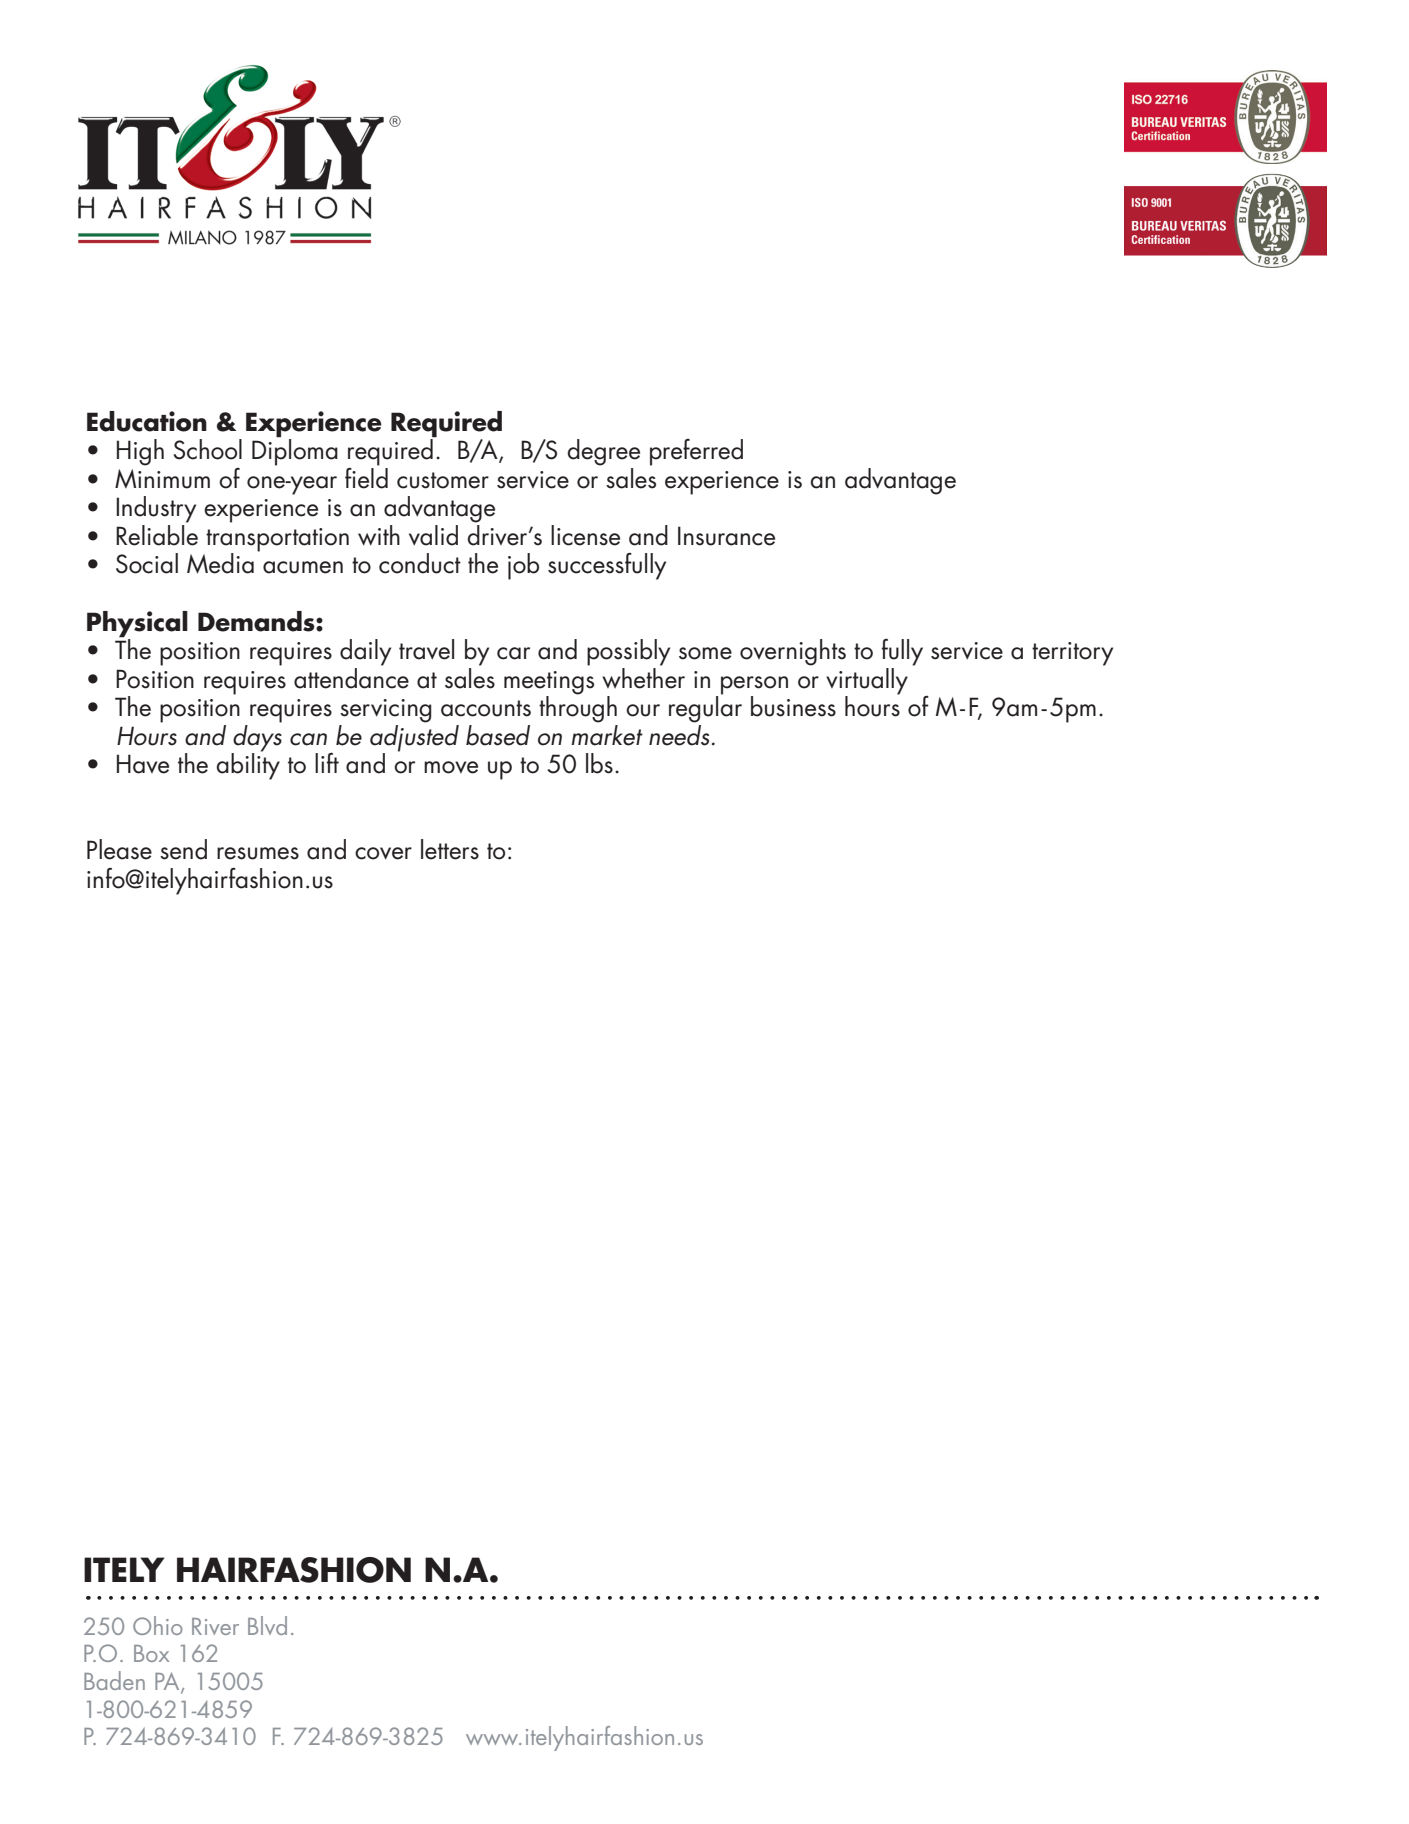 The height and width of the image is (1824, 1409). What do you see at coordinates (267, 1625) in the image?
I see `Blvd` at bounding box center [267, 1625].
